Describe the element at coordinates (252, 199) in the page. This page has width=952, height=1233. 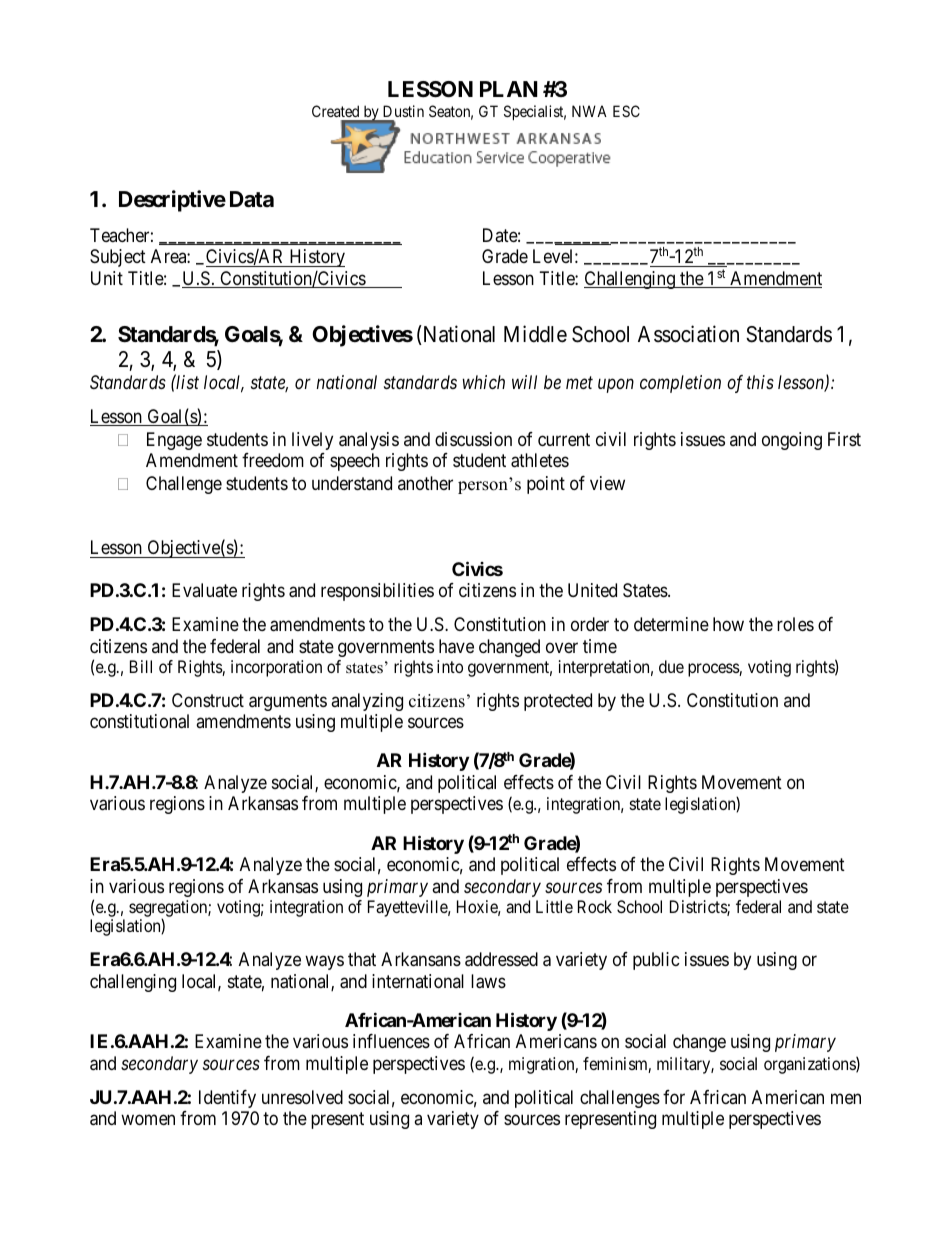
I see `Data` at that location.
